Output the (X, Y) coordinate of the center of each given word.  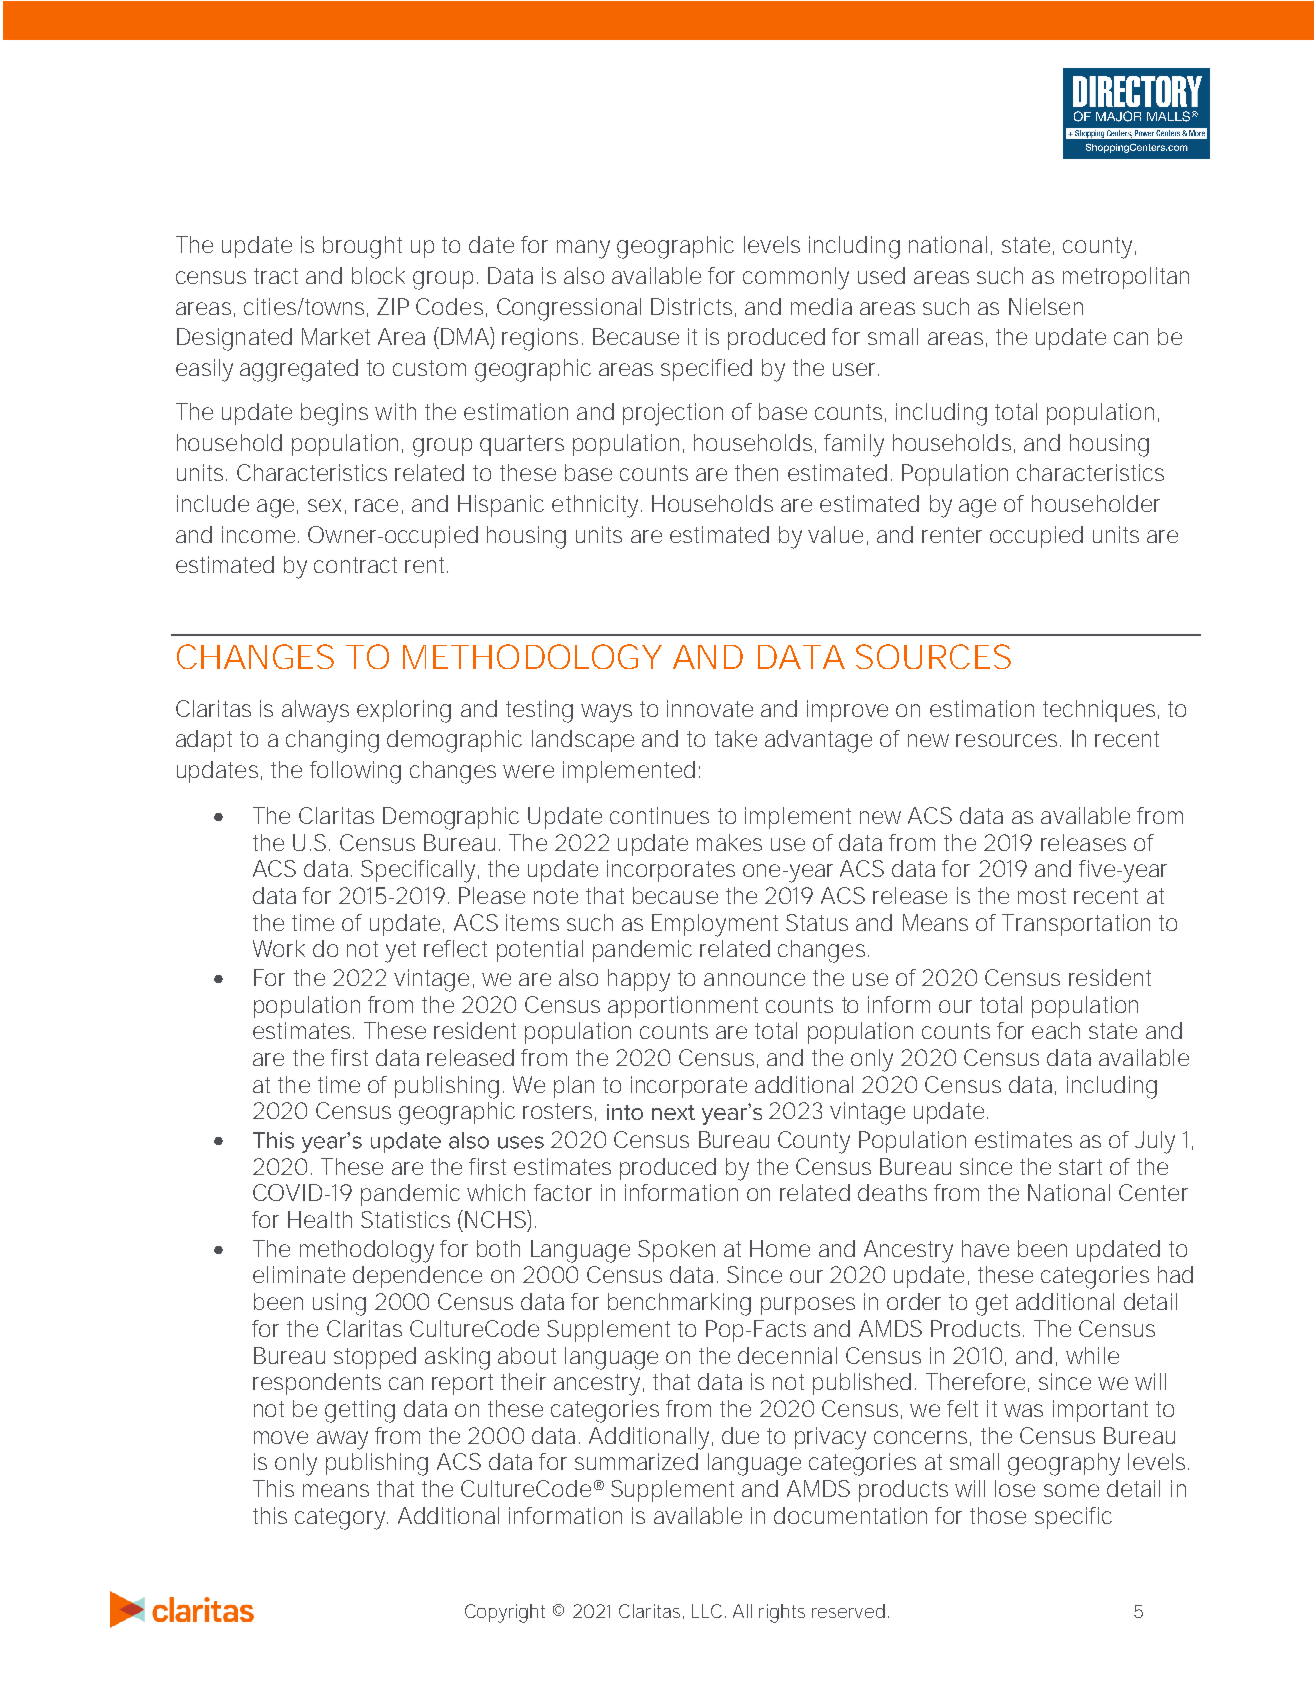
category (341, 1519)
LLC (707, 1611)
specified (706, 370)
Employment (715, 925)
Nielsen (1046, 306)
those (998, 1515)
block (378, 275)
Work (279, 948)
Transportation (1076, 925)
